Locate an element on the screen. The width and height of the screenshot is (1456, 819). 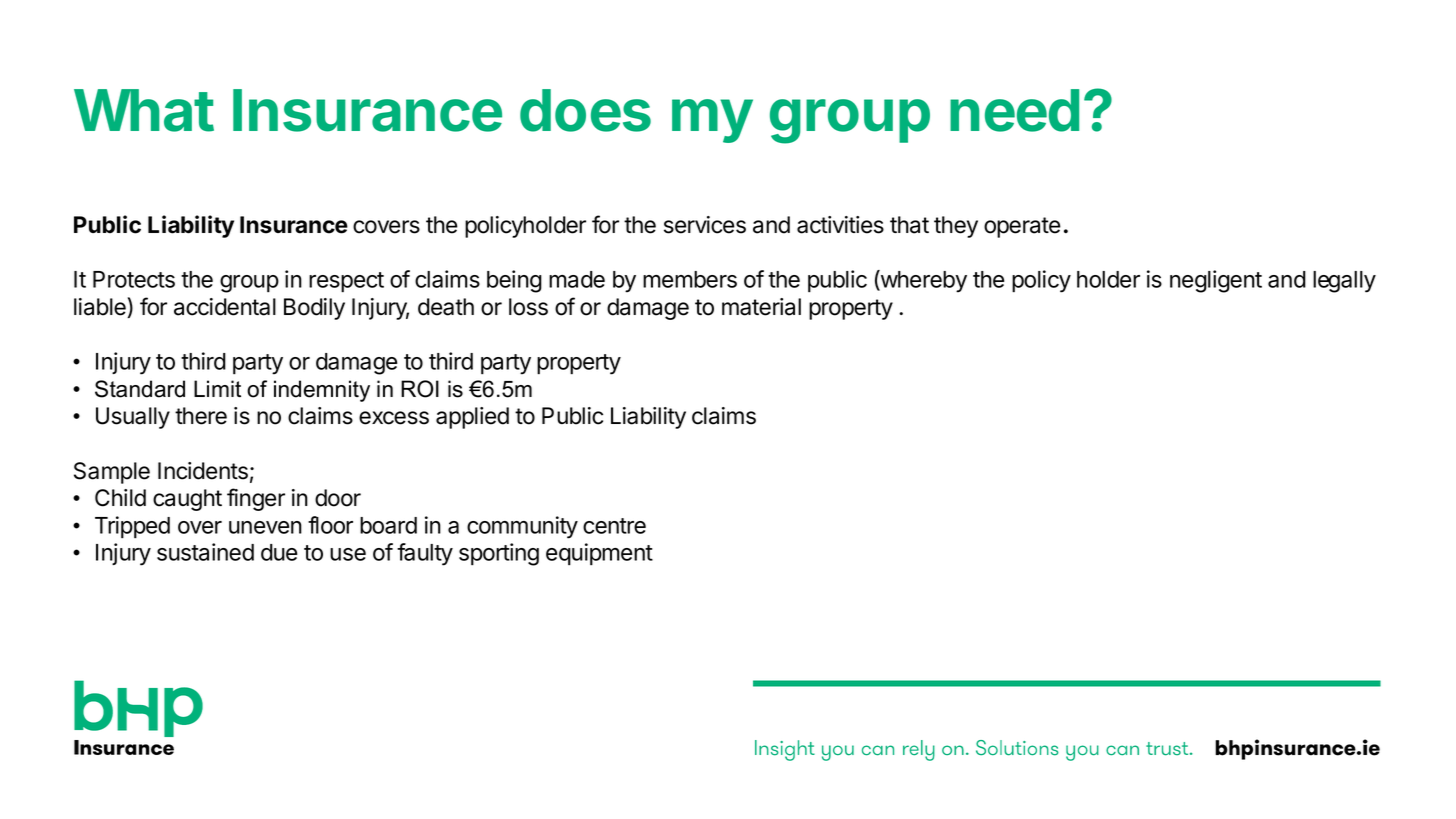
equipment is located at coordinates (599, 554).
